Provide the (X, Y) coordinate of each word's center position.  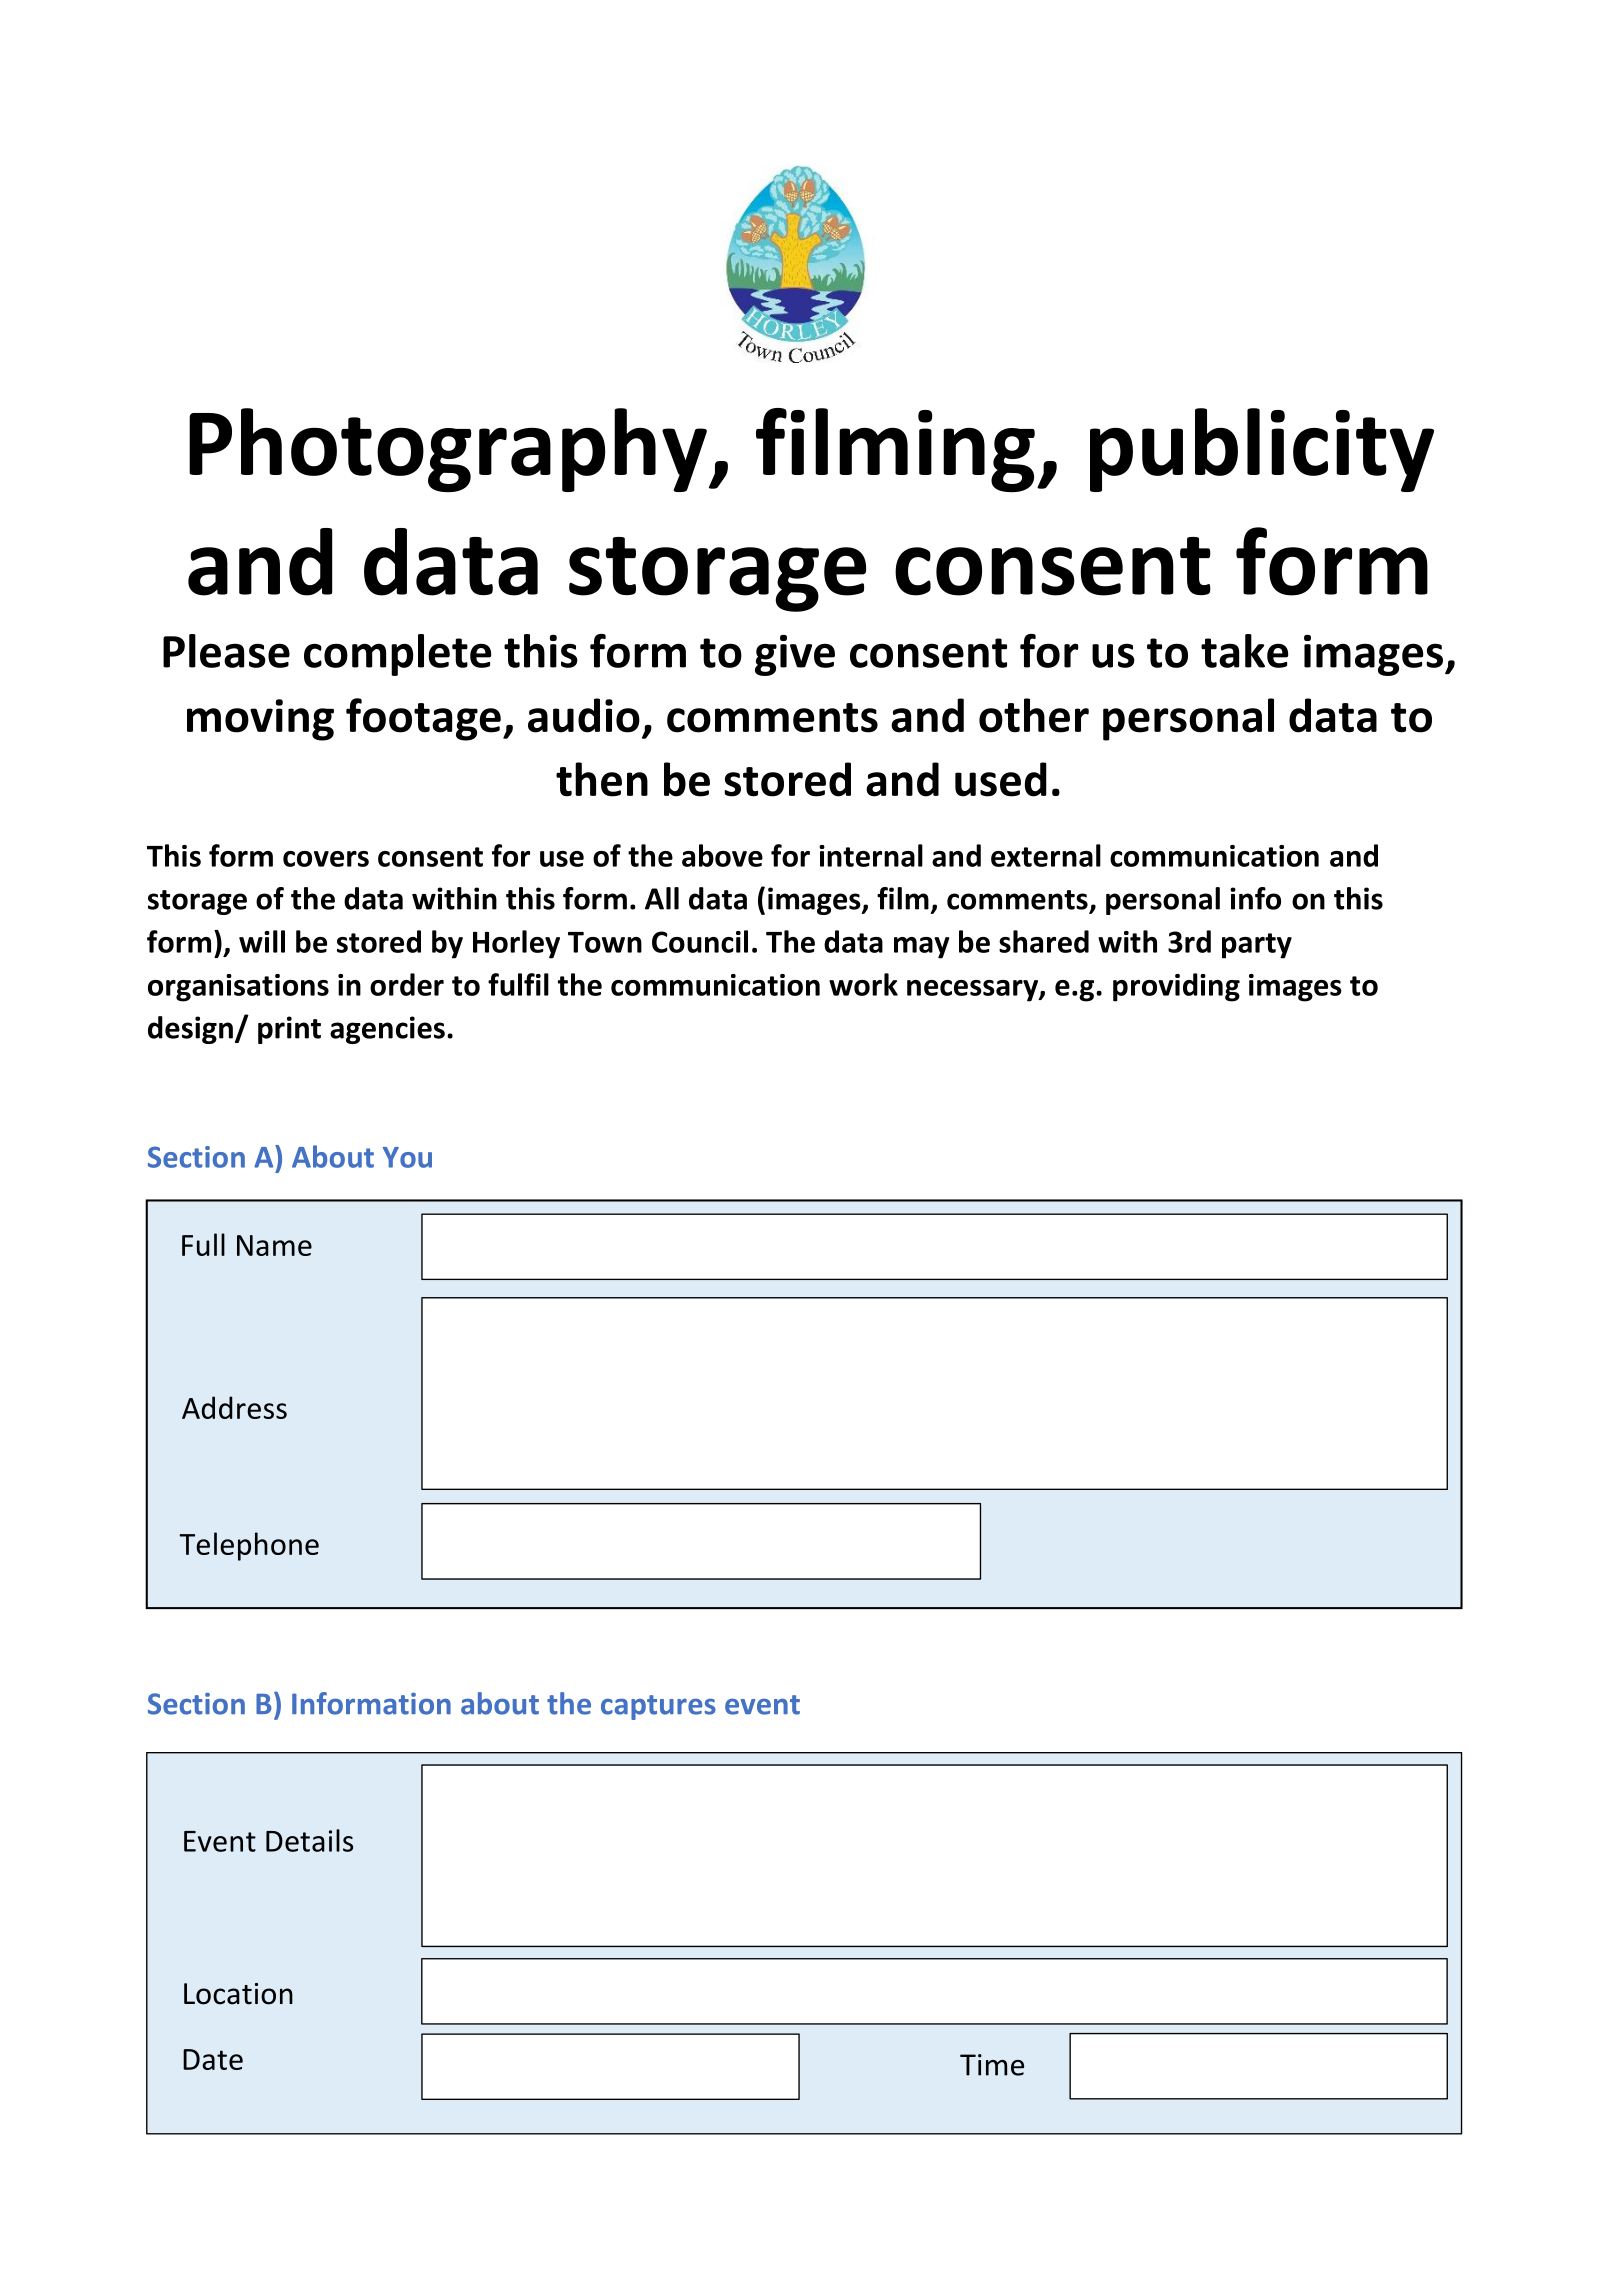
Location (238, 1994)
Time (992, 2065)
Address (234, 1407)
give (795, 655)
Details (309, 1840)
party (1257, 946)
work (863, 984)
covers (326, 859)
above (722, 855)
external (1046, 855)
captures (658, 1707)
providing (1176, 987)
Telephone (249, 1546)
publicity (1262, 450)
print (289, 1030)
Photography (448, 450)
